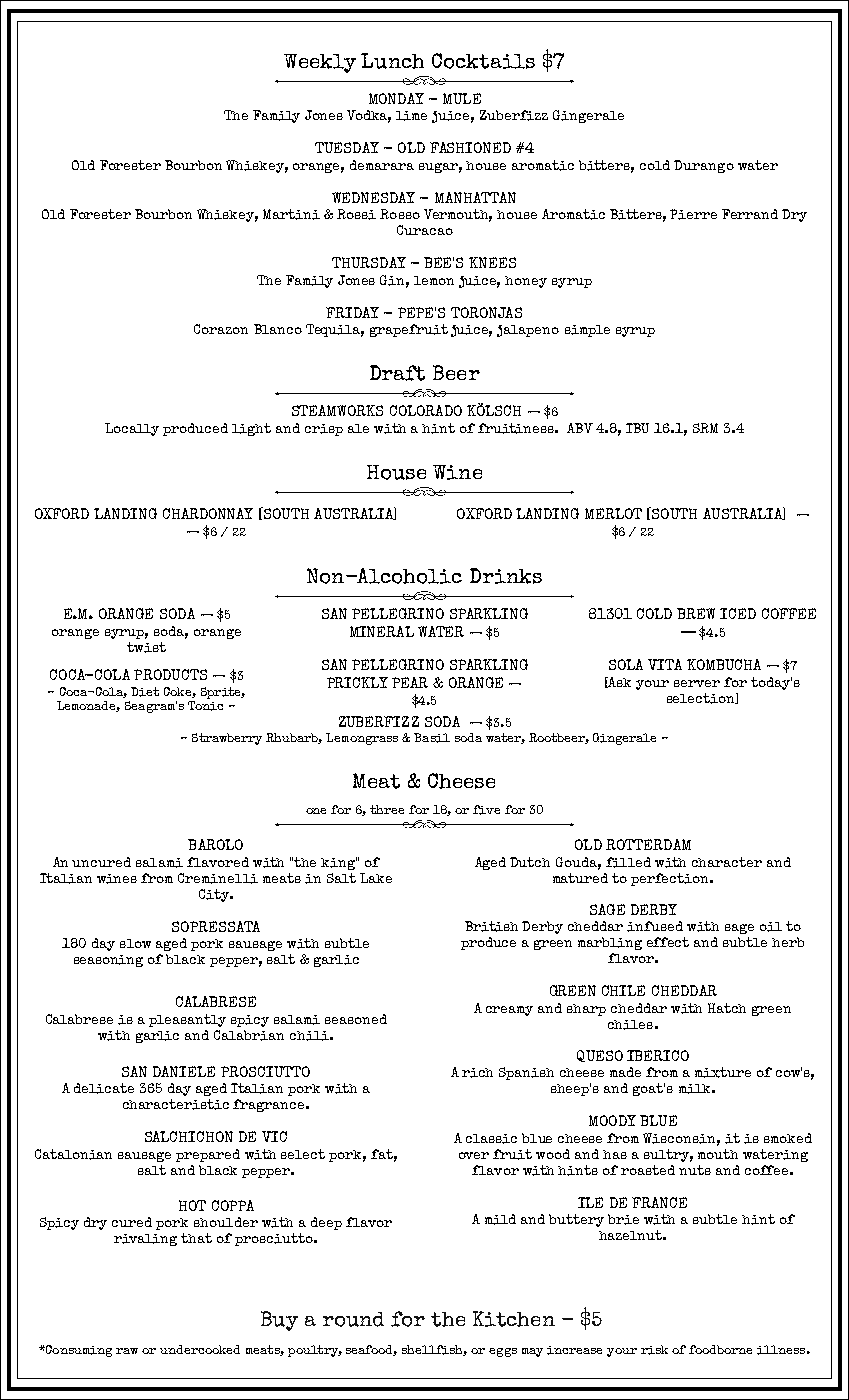 The width and height of the document is (849, 1400). I want to click on Locally, so click(132, 429).
